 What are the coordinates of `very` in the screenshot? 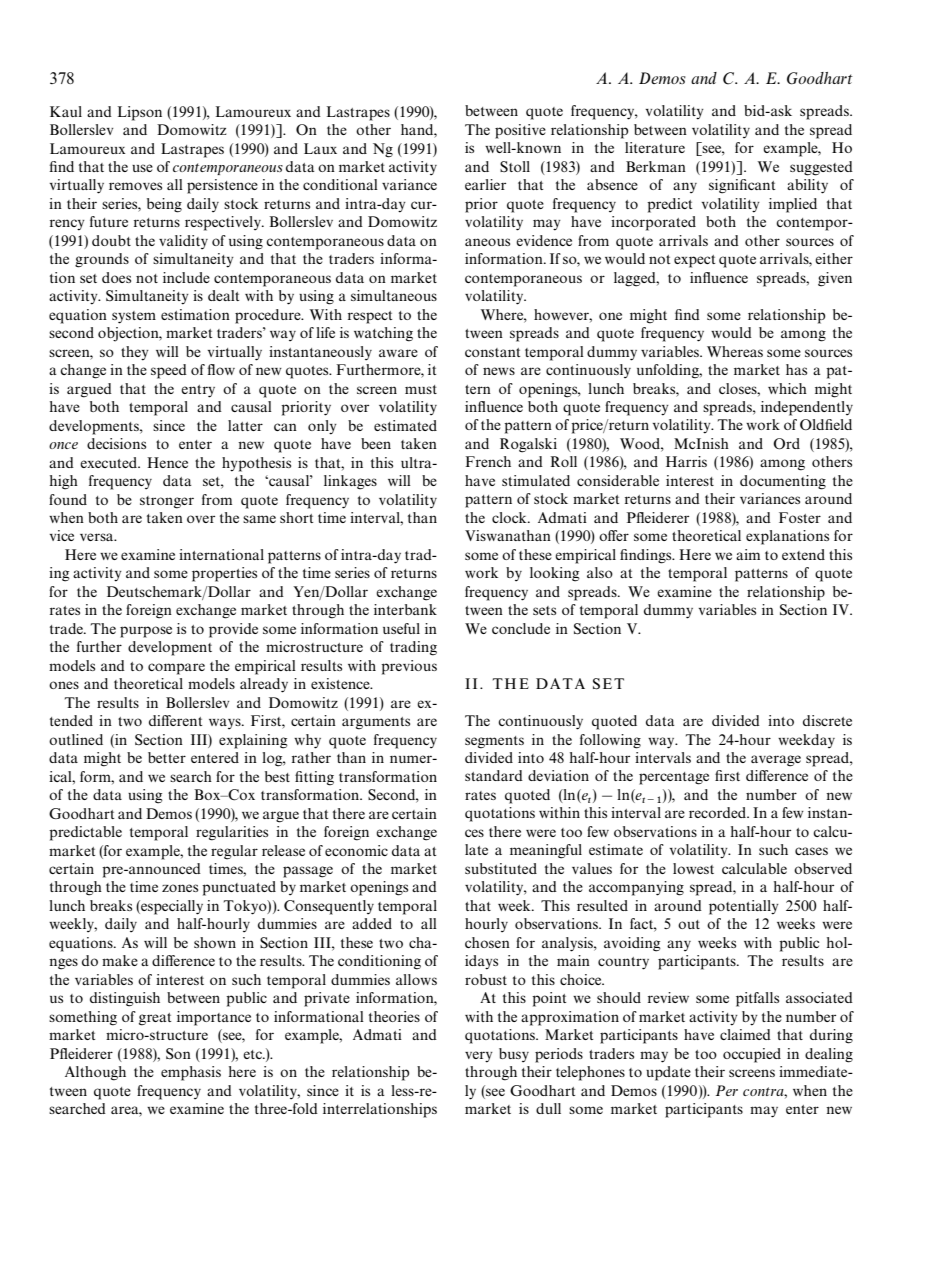 It's located at (479, 1057).
